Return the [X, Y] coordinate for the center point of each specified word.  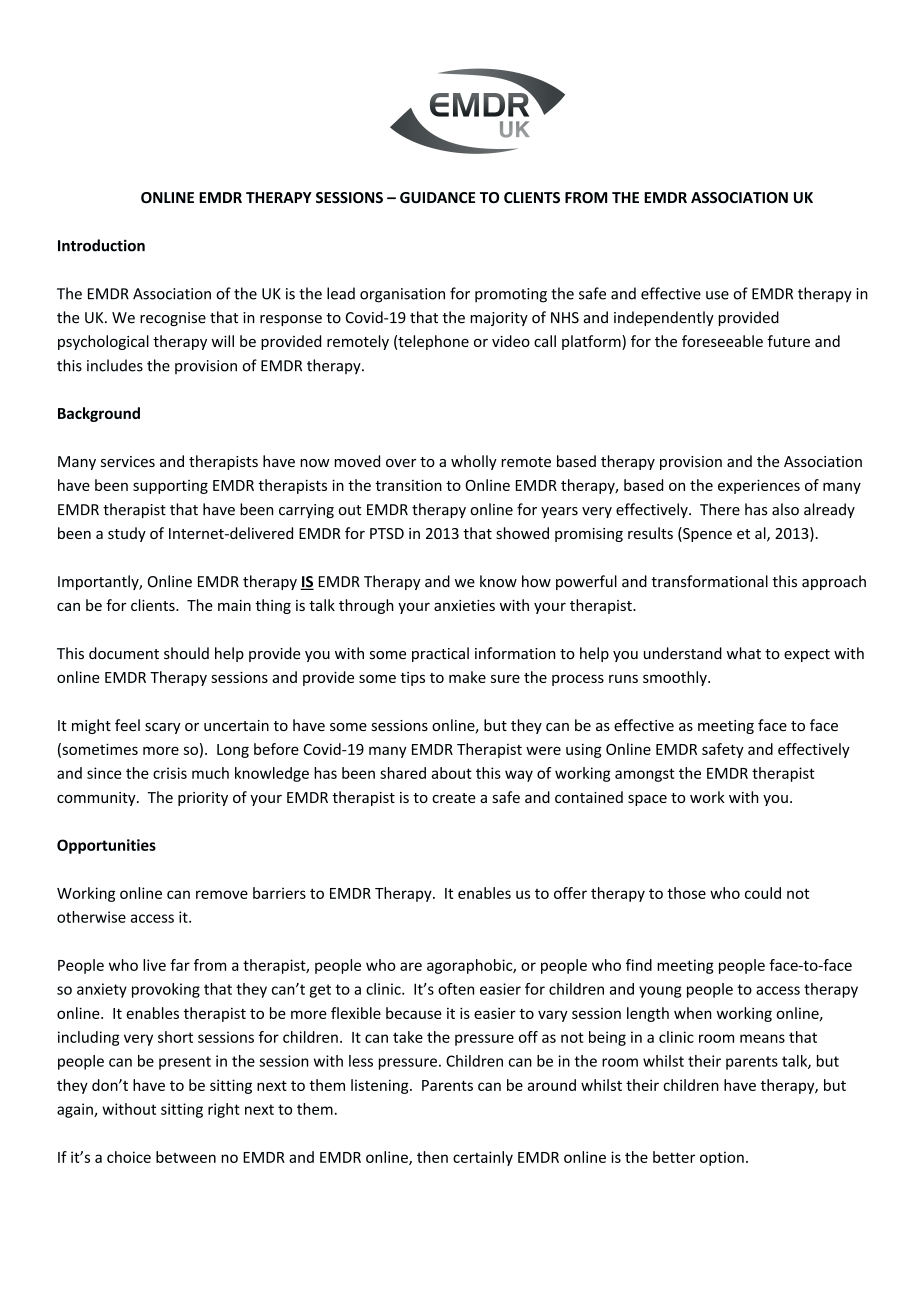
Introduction [101, 245]
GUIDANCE [437, 197]
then [432, 1157]
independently [664, 318]
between [186, 1157]
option [722, 1158]
